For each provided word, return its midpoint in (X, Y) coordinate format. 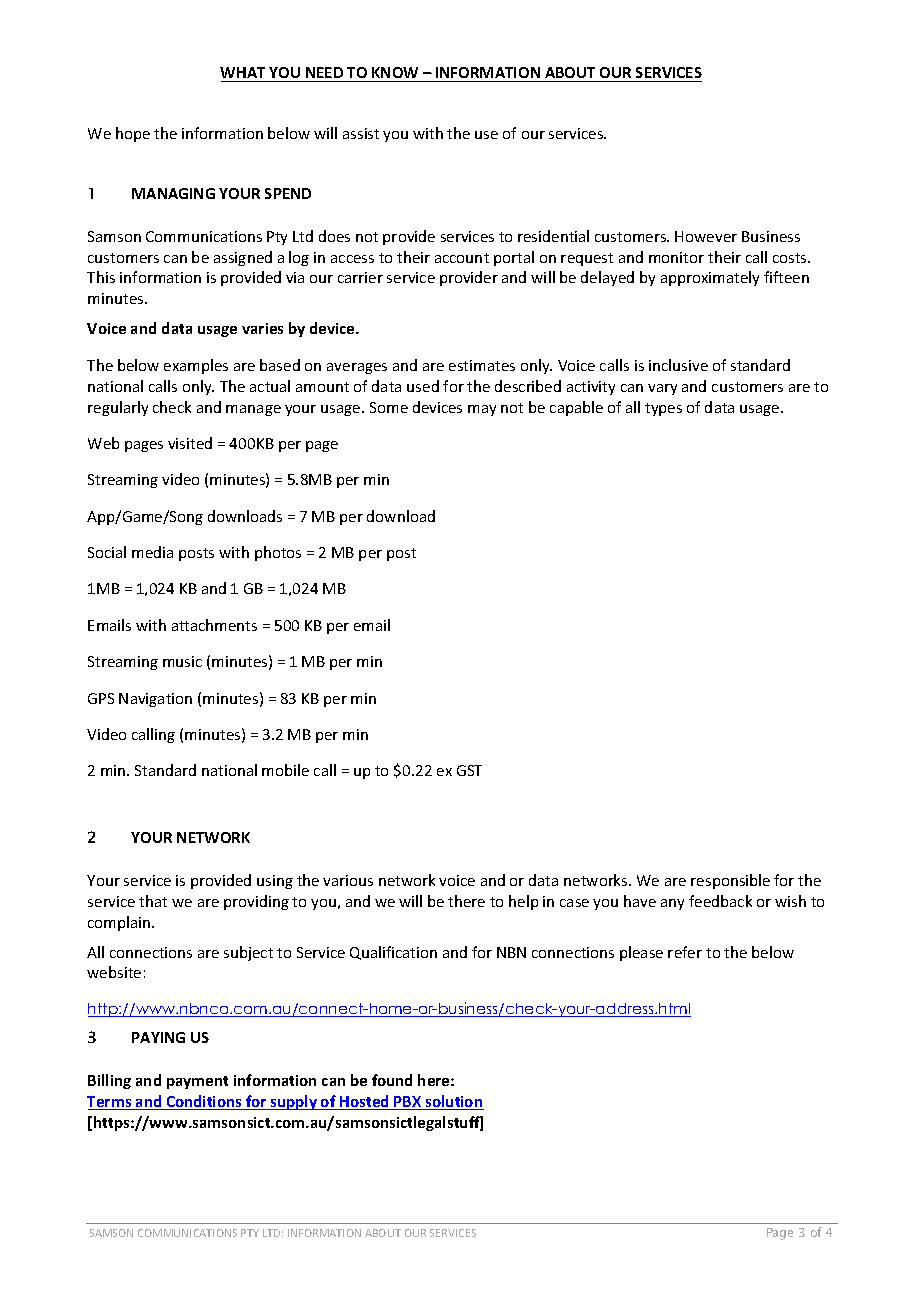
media (152, 552)
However (706, 236)
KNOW (395, 74)
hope (133, 134)
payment (197, 1082)
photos (278, 553)
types (663, 409)
